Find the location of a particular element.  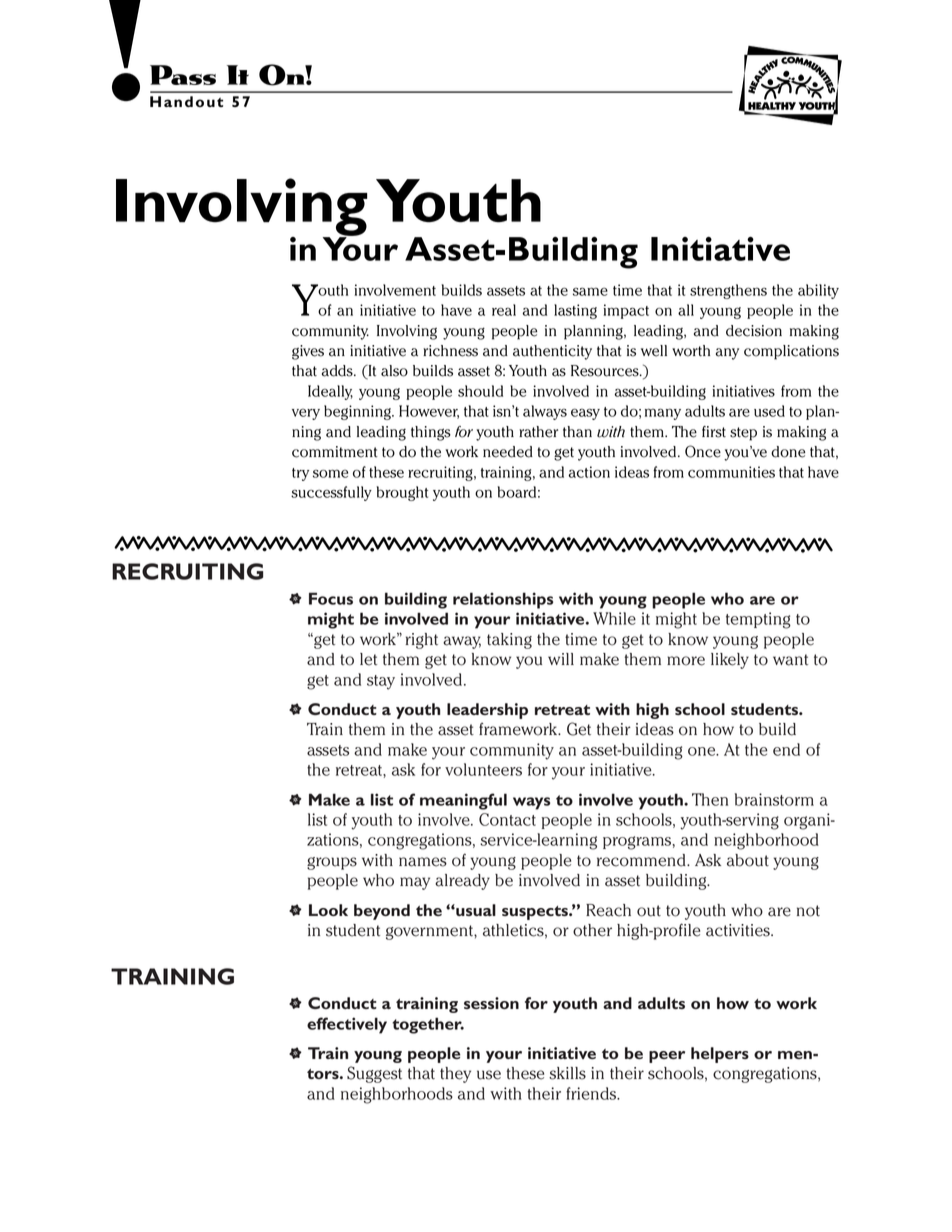

leadership is located at coordinates (487, 711).
